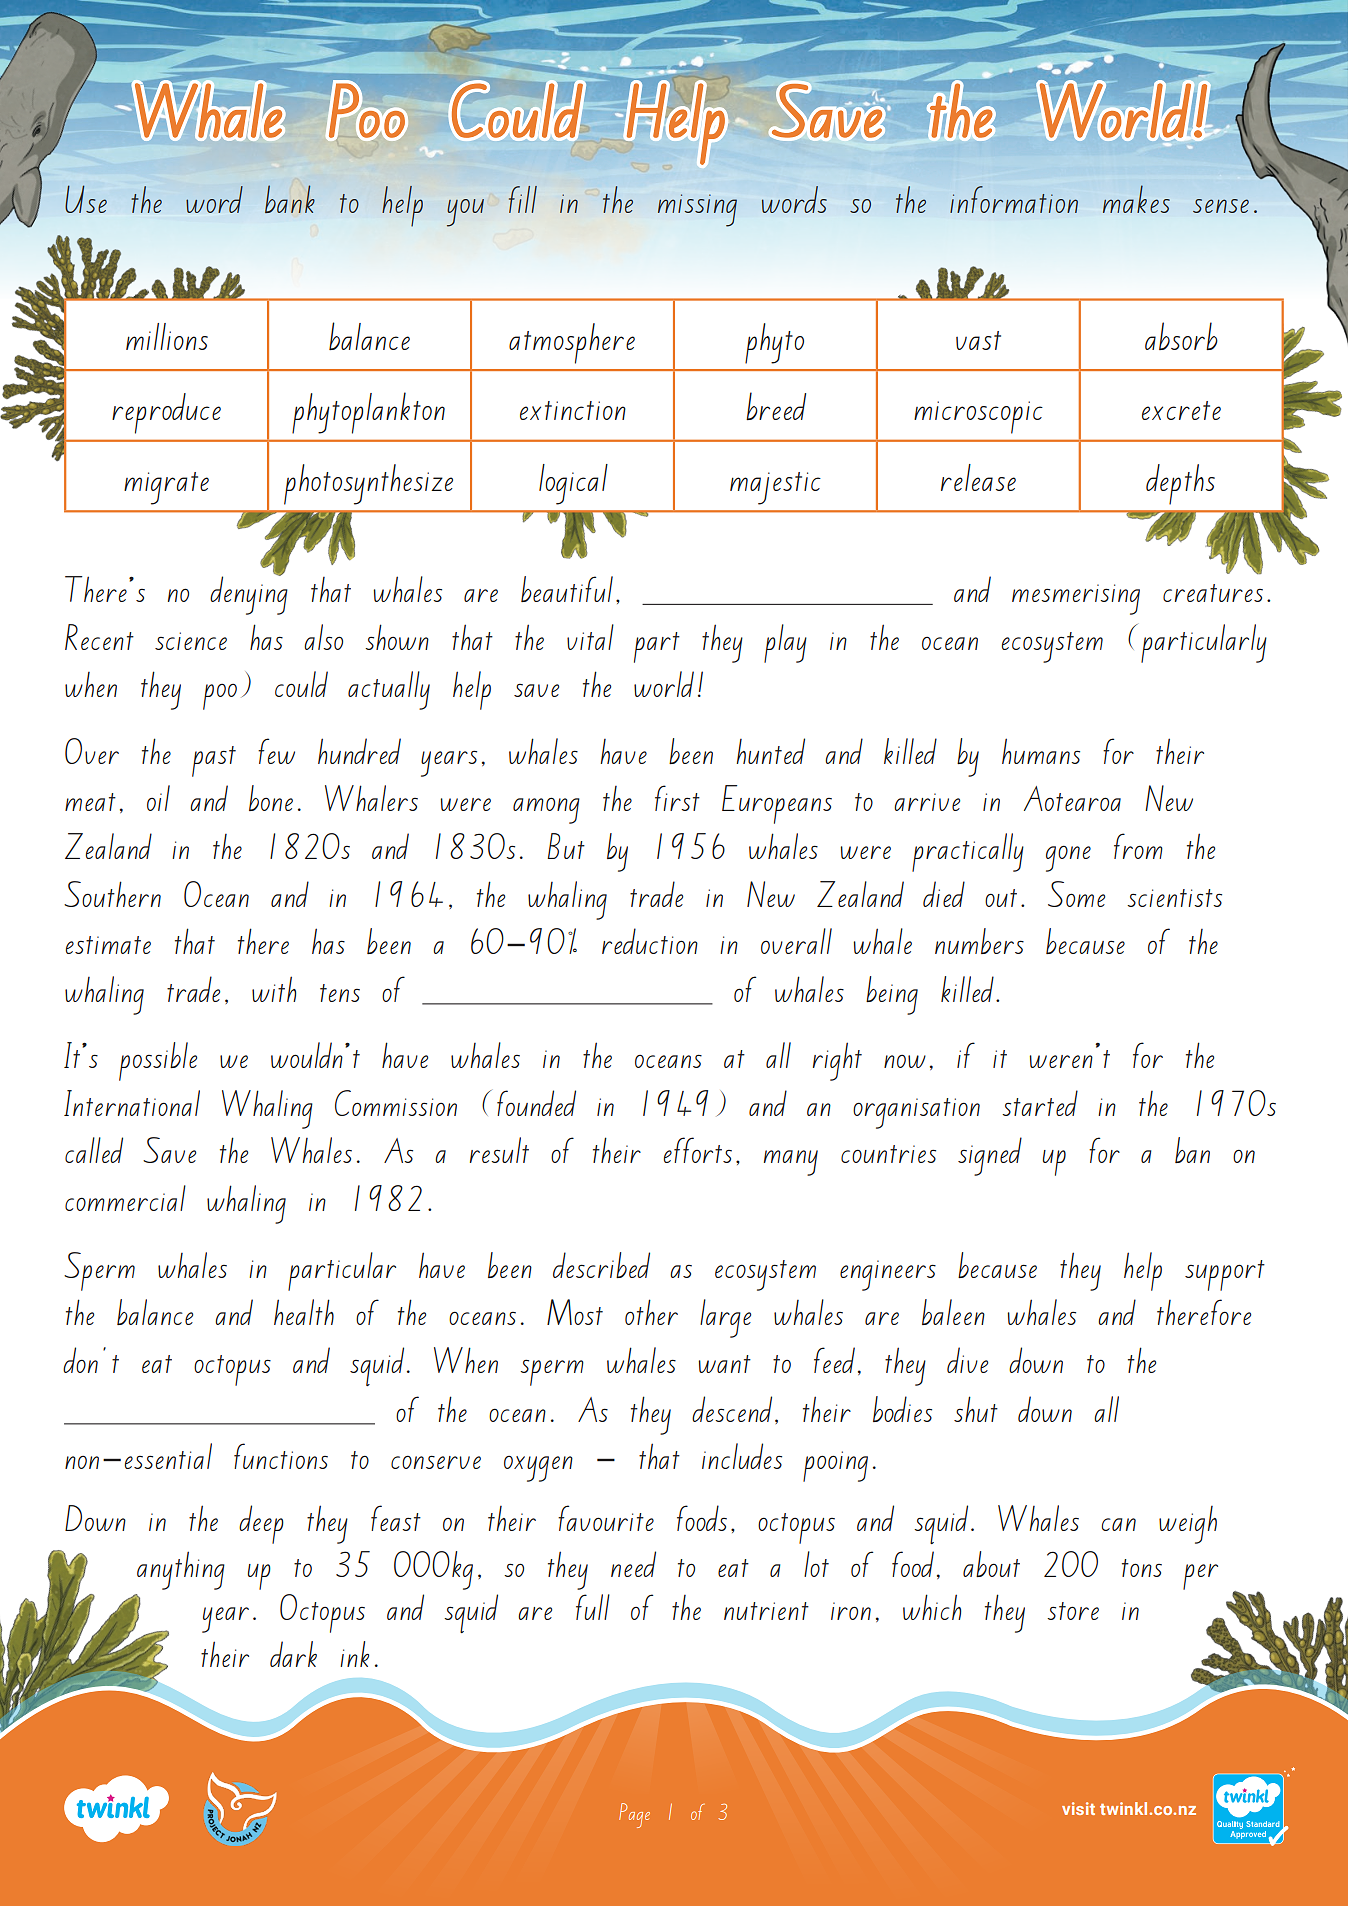  I want to click on makes, so click(1136, 199).
